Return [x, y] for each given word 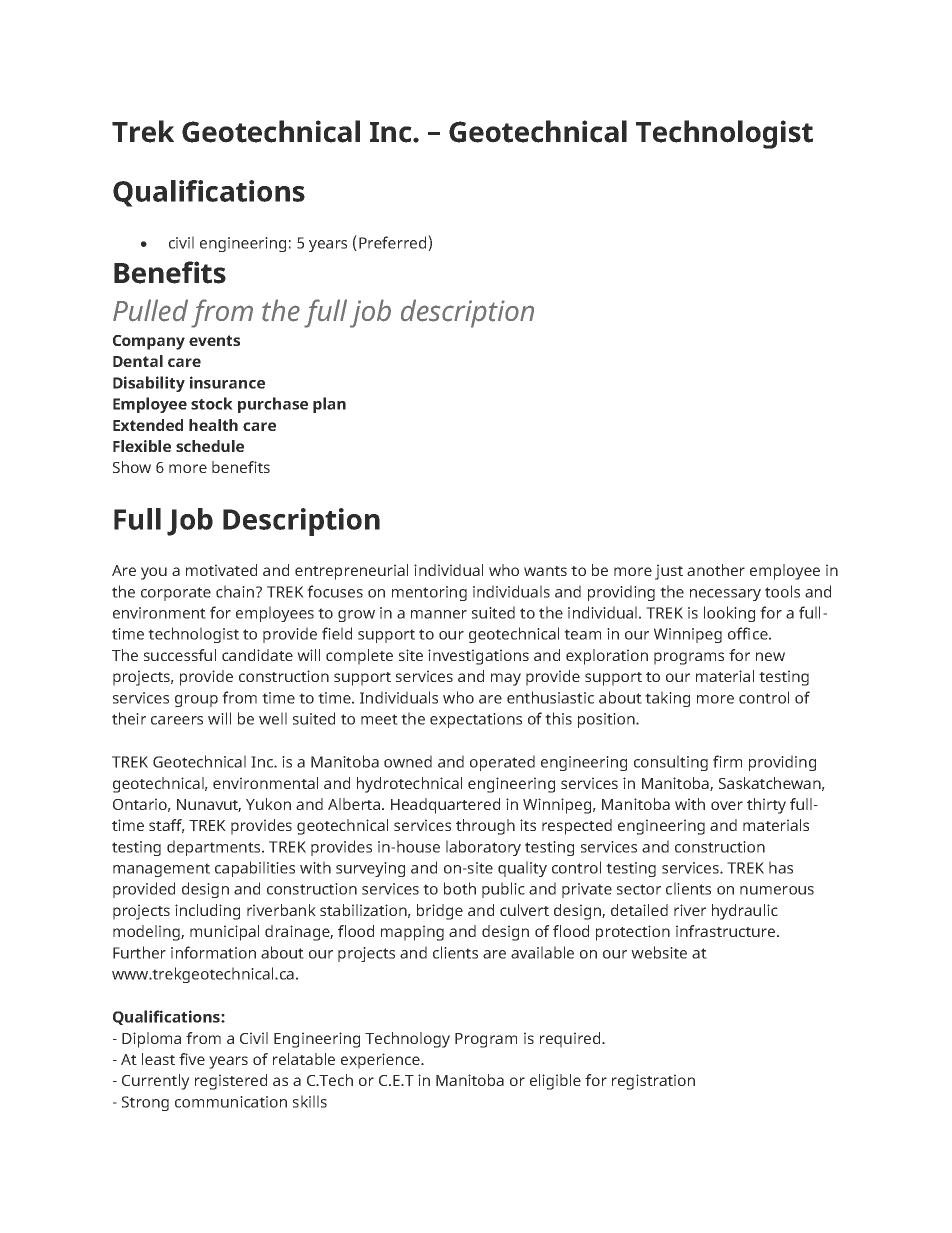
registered [231, 1082]
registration [653, 1082]
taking [667, 699]
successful [180, 655]
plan [329, 405]
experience [381, 1061]
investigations [478, 657]
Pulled [150, 310]
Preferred [394, 243]
